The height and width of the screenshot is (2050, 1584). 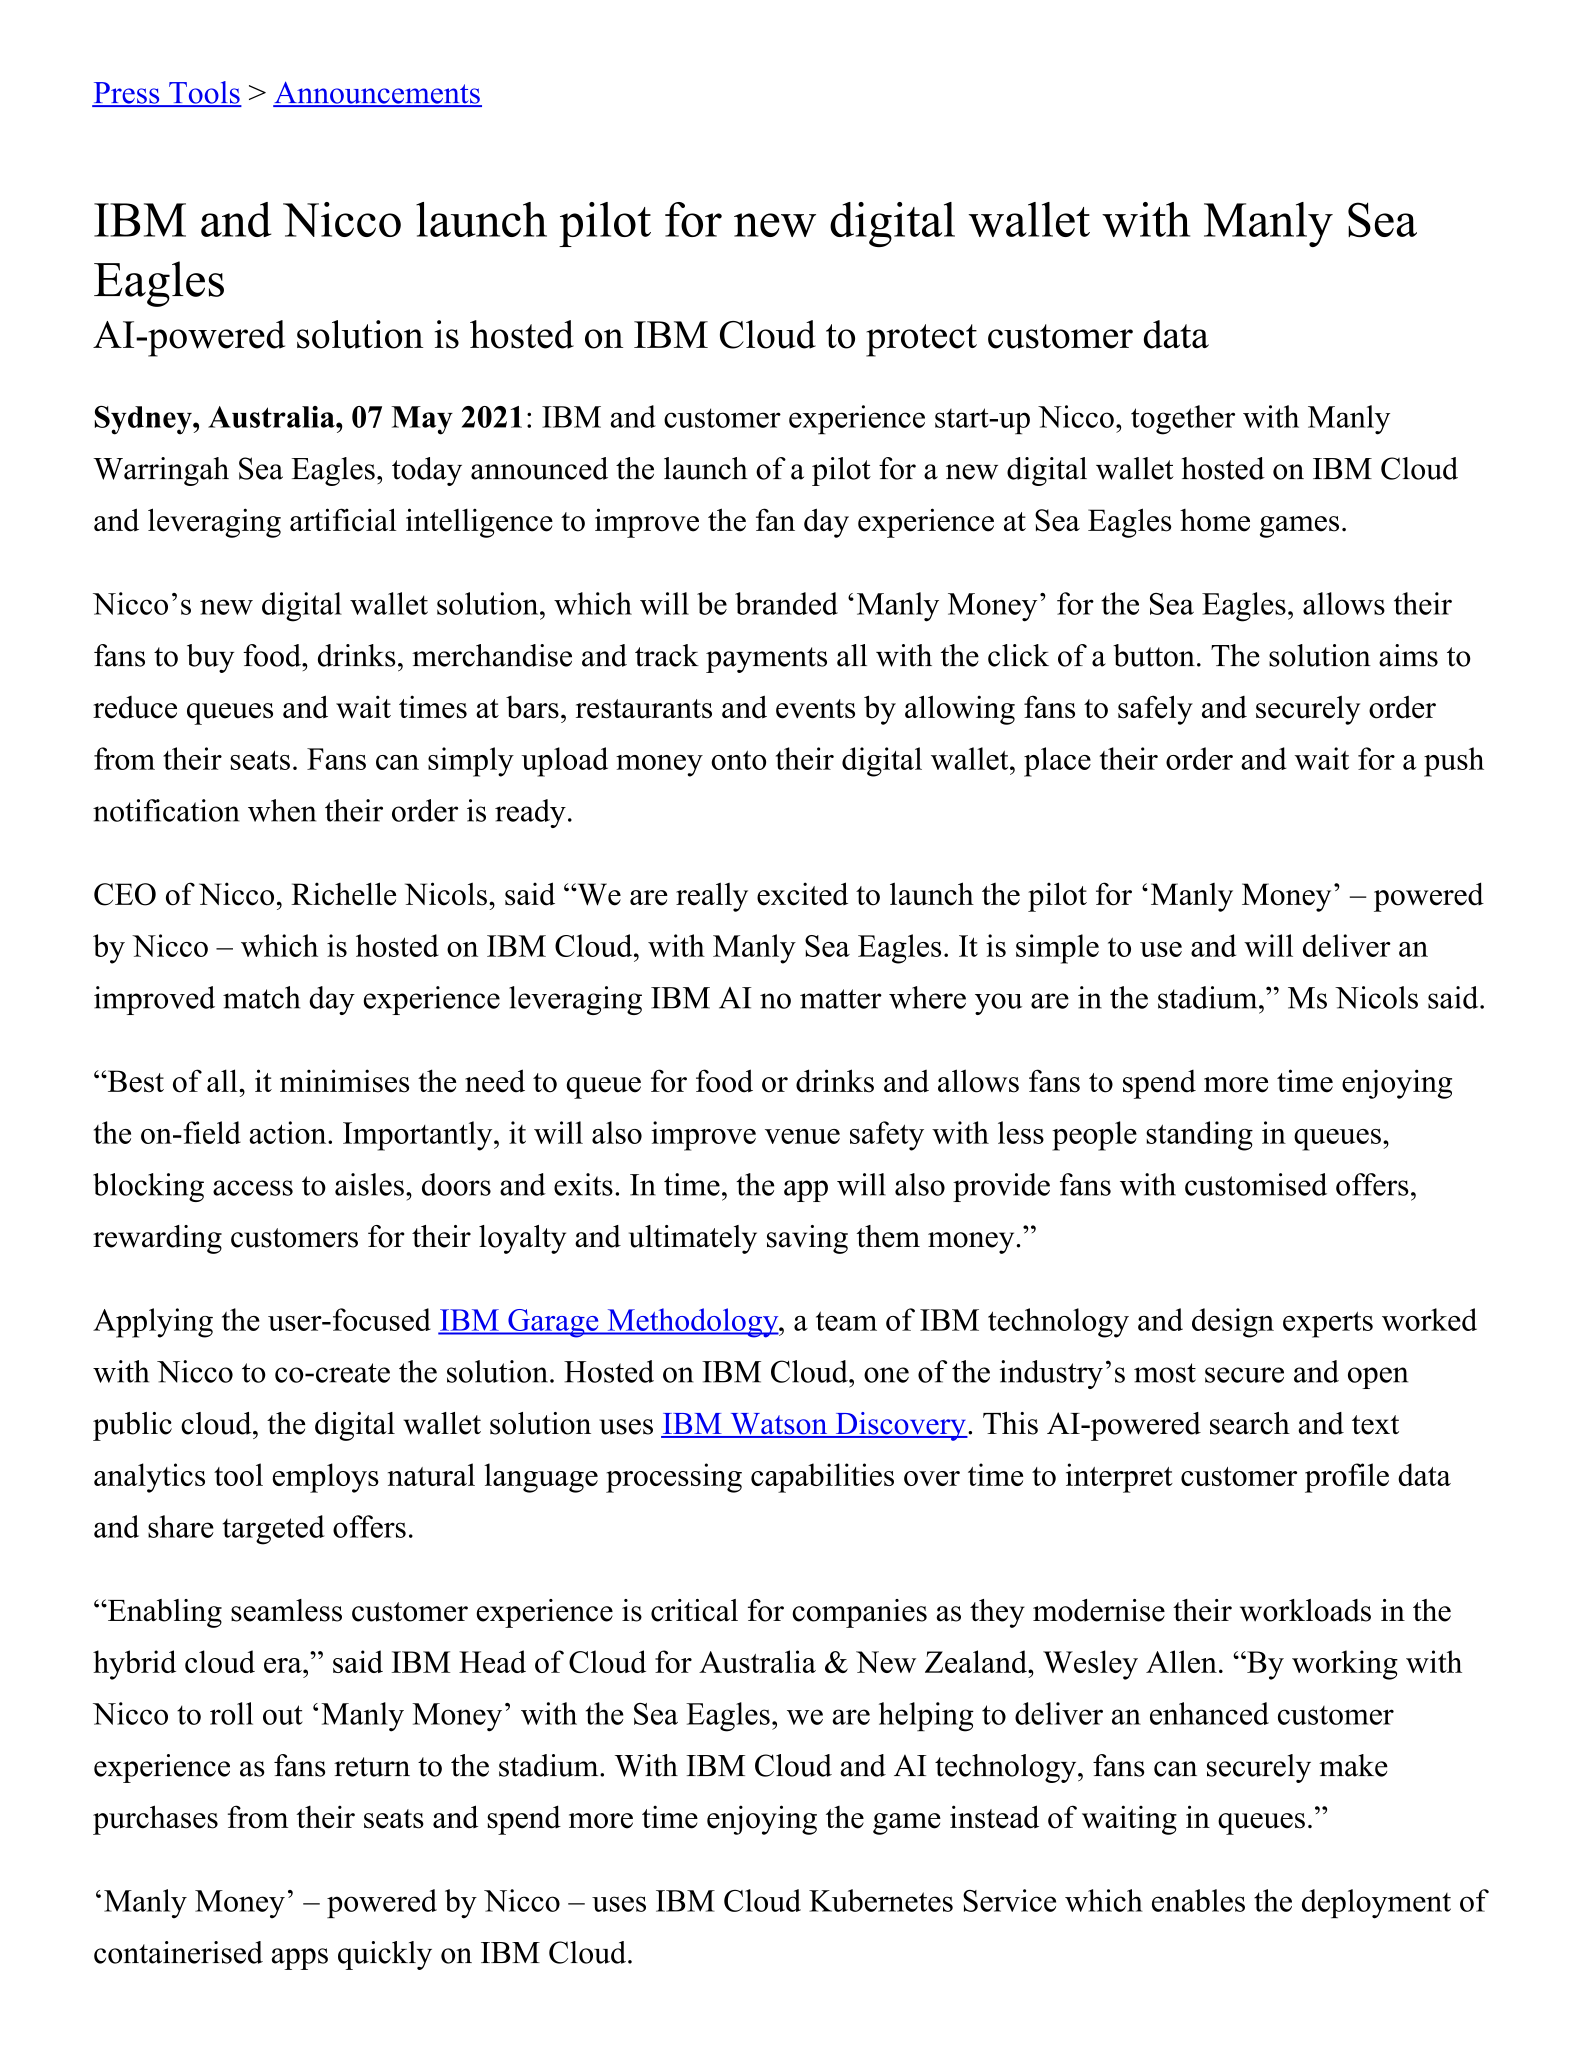 I want to click on team, so click(x=846, y=1321).
